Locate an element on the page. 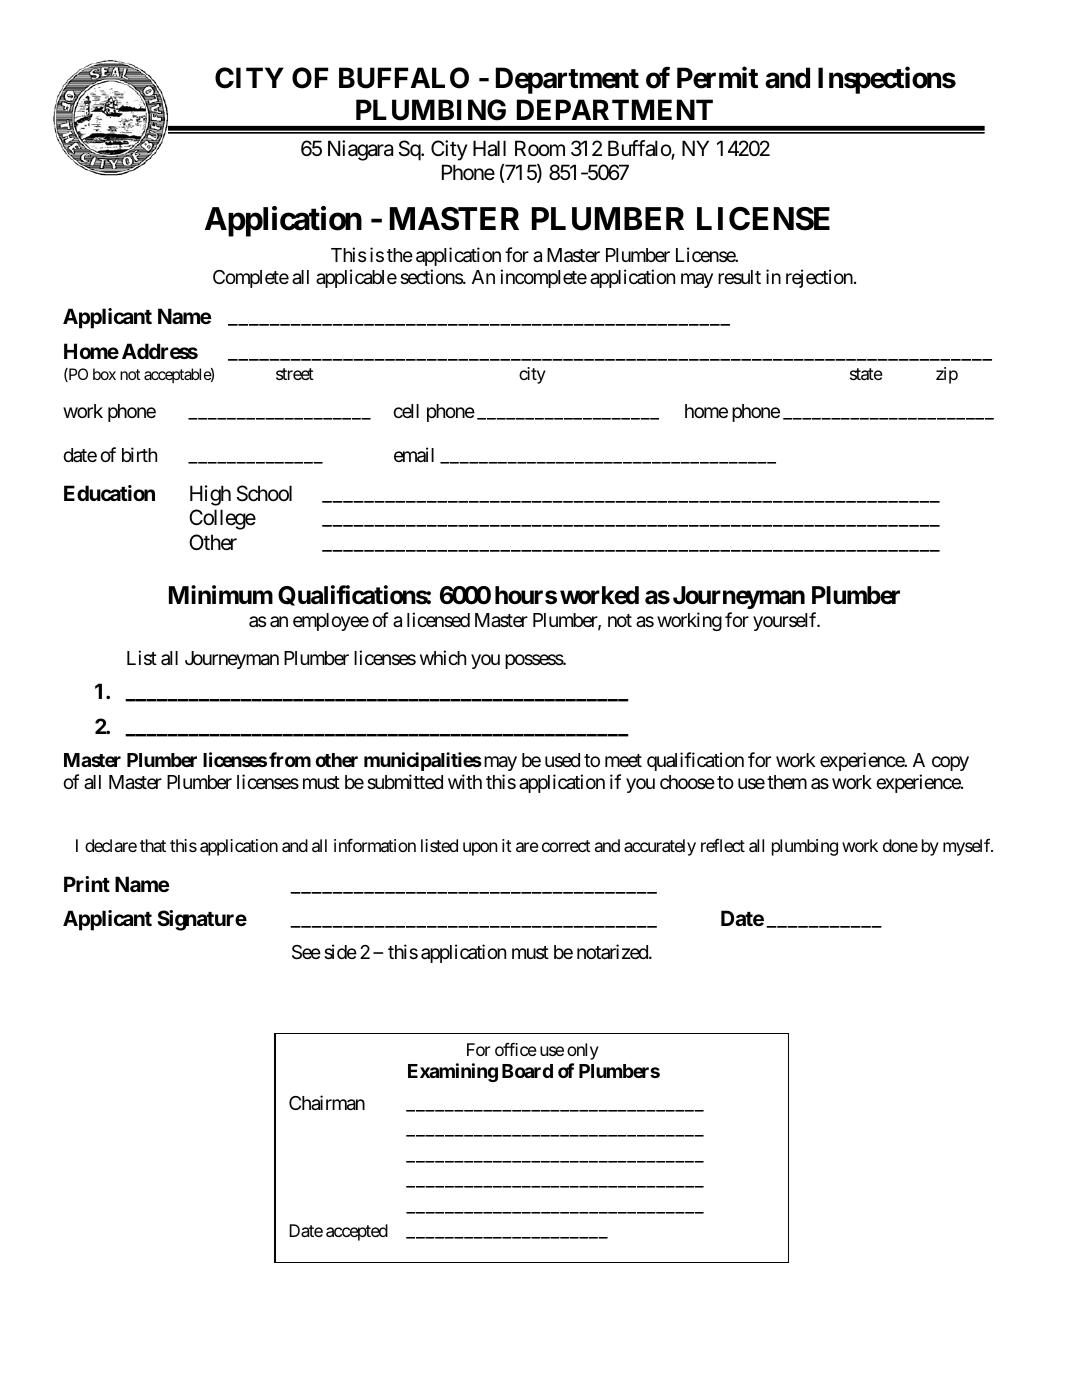 This page has width=1069, height=1383. Room is located at coordinates (540, 148).
